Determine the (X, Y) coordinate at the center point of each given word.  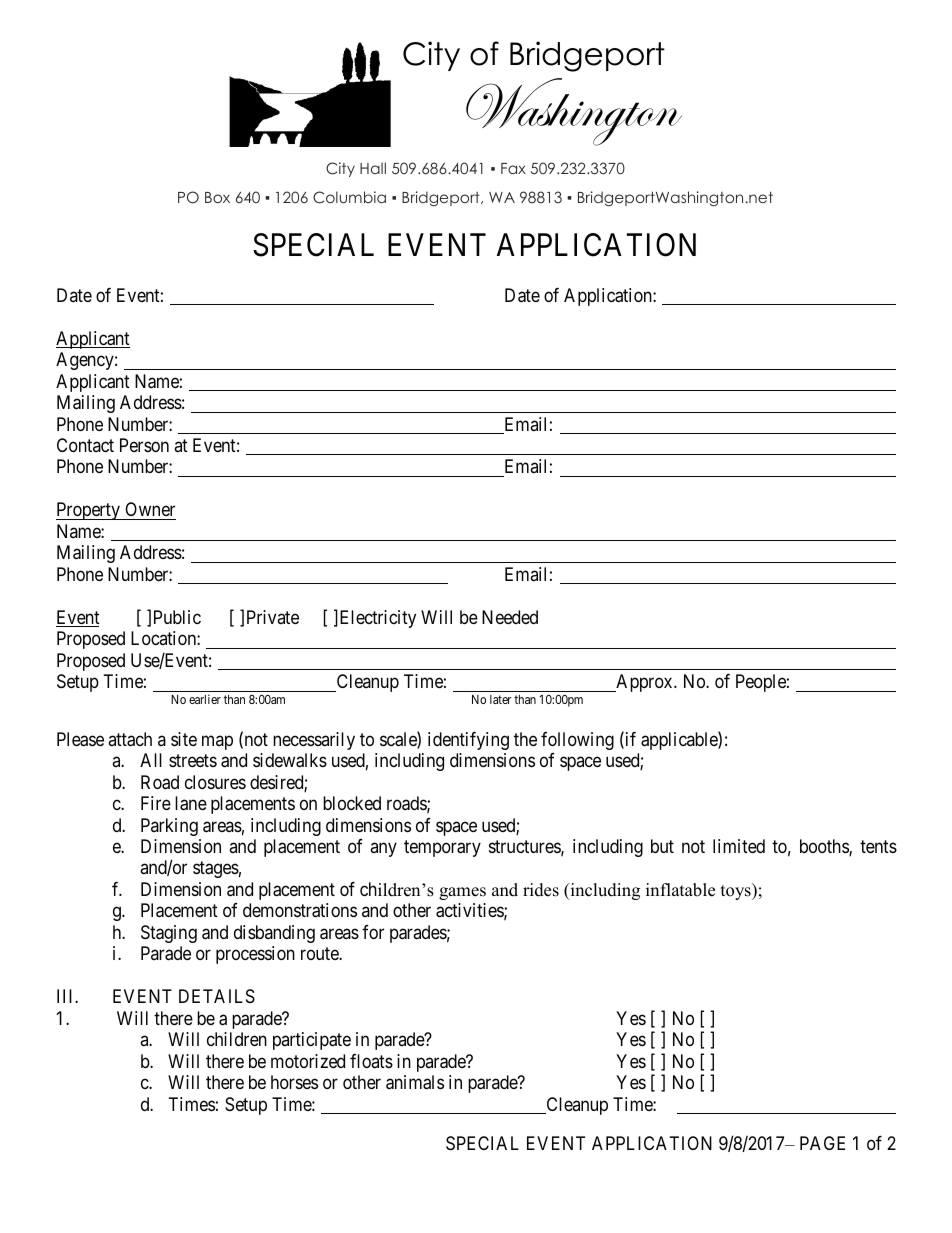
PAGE (822, 1143)
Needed (510, 617)
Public (177, 617)
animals (415, 1082)
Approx (644, 683)
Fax (513, 168)
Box (217, 197)
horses (294, 1082)
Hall (373, 168)
